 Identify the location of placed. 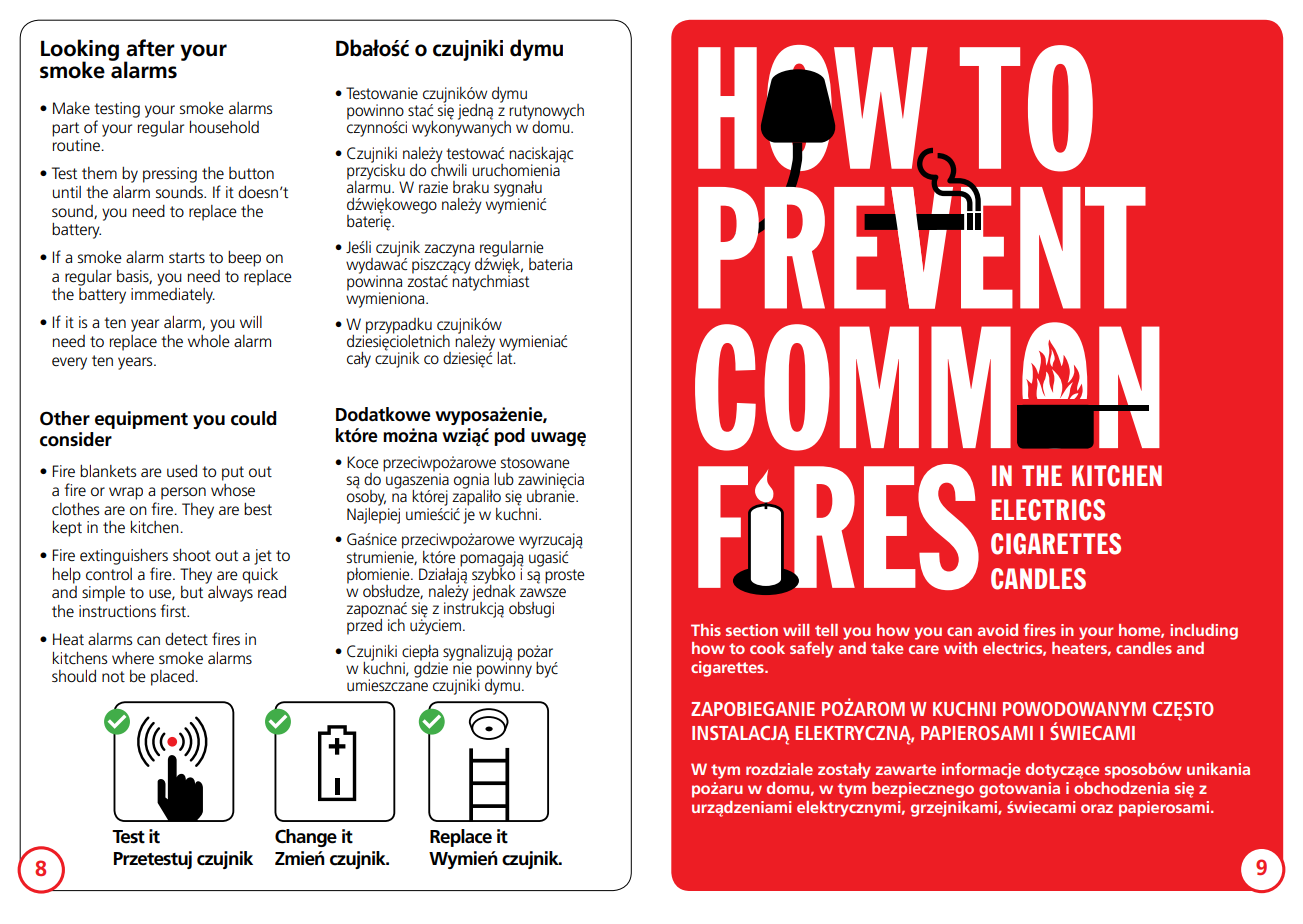
(172, 678).
